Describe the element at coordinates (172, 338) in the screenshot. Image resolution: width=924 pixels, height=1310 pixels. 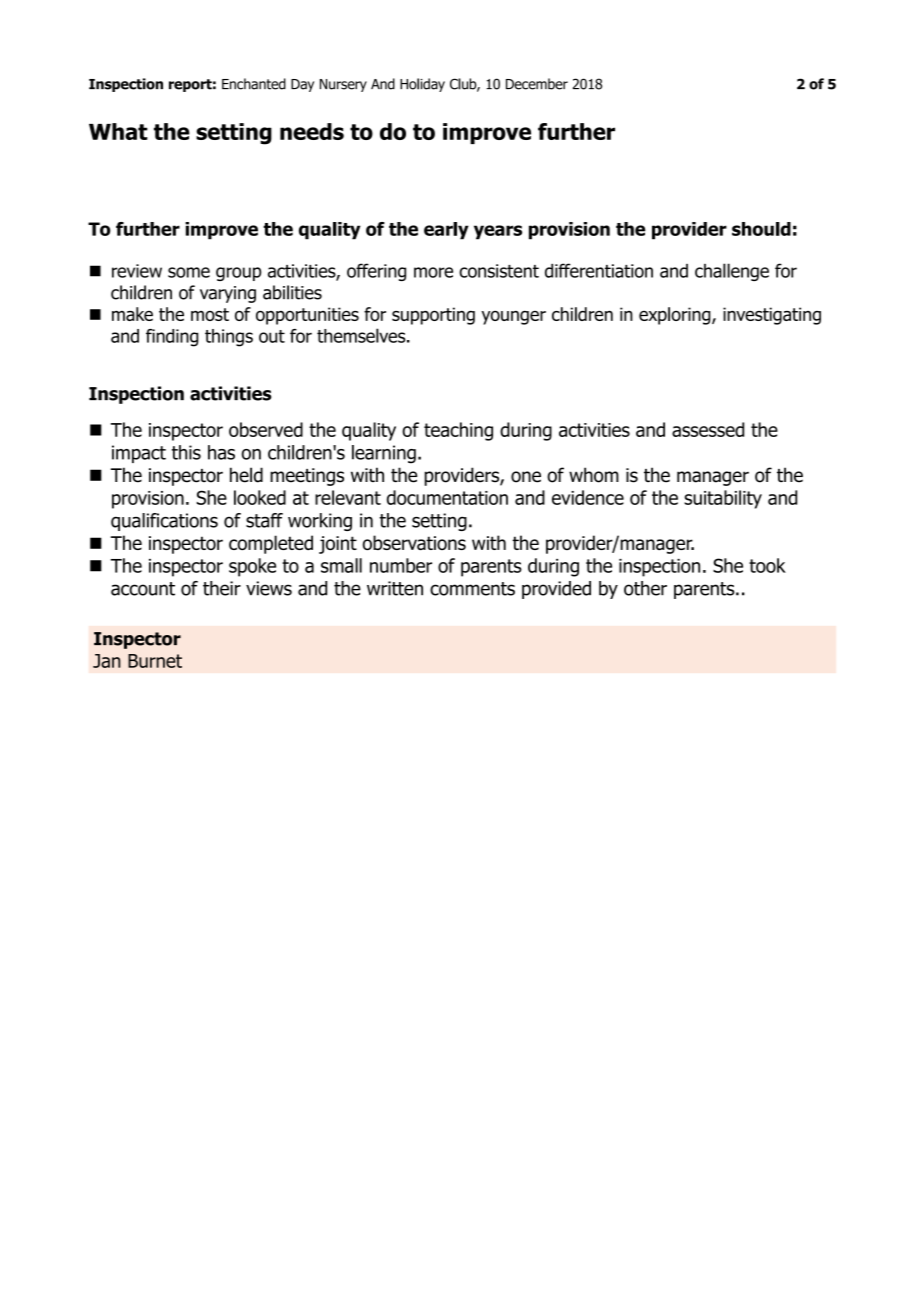
I see `finding` at that location.
